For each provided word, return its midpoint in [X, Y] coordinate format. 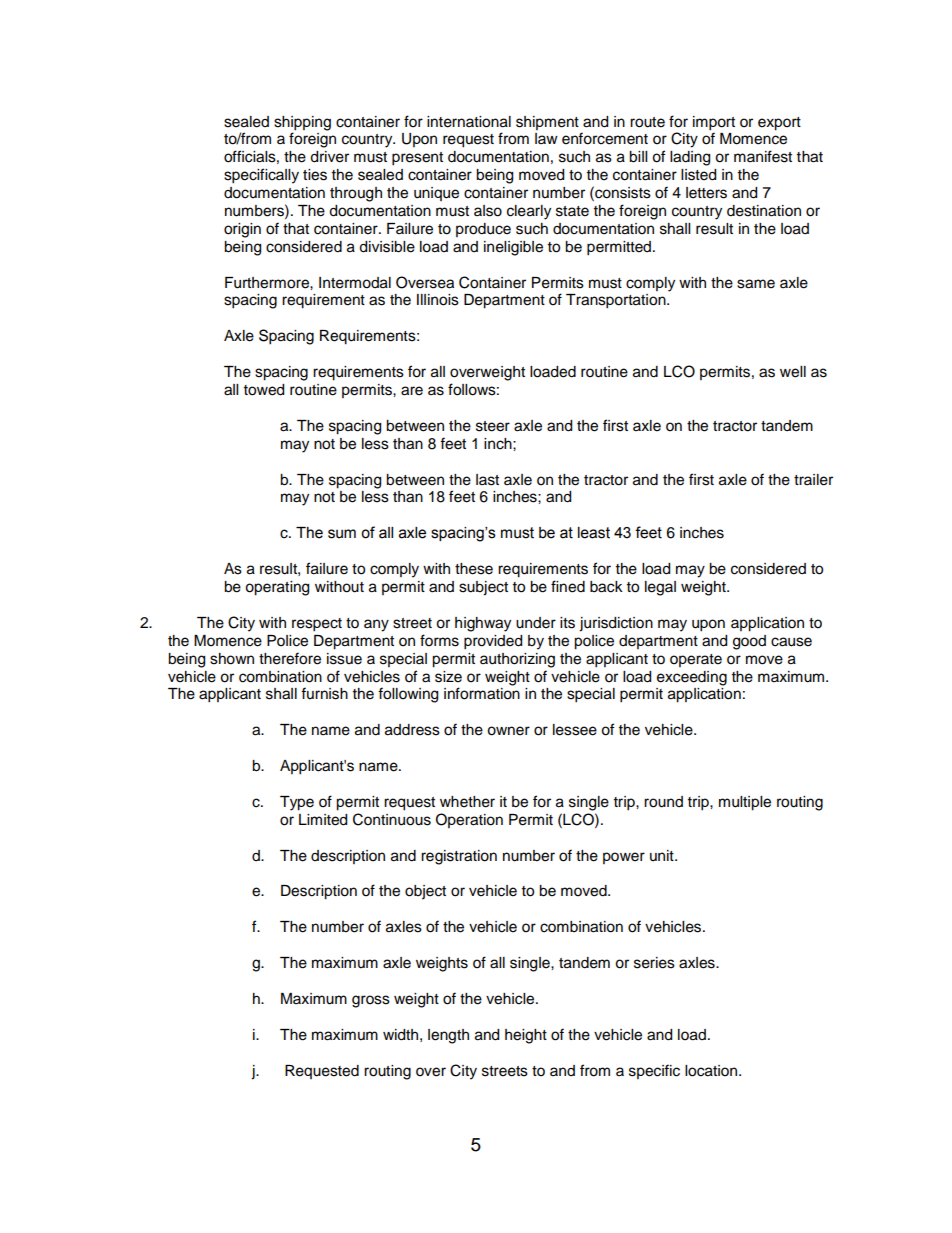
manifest [763, 156]
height [526, 1036]
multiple [745, 803]
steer [493, 426]
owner [508, 731]
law [546, 138]
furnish [324, 693]
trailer [813, 480]
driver [329, 157]
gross [371, 1001]
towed [264, 390]
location [712, 1071]
